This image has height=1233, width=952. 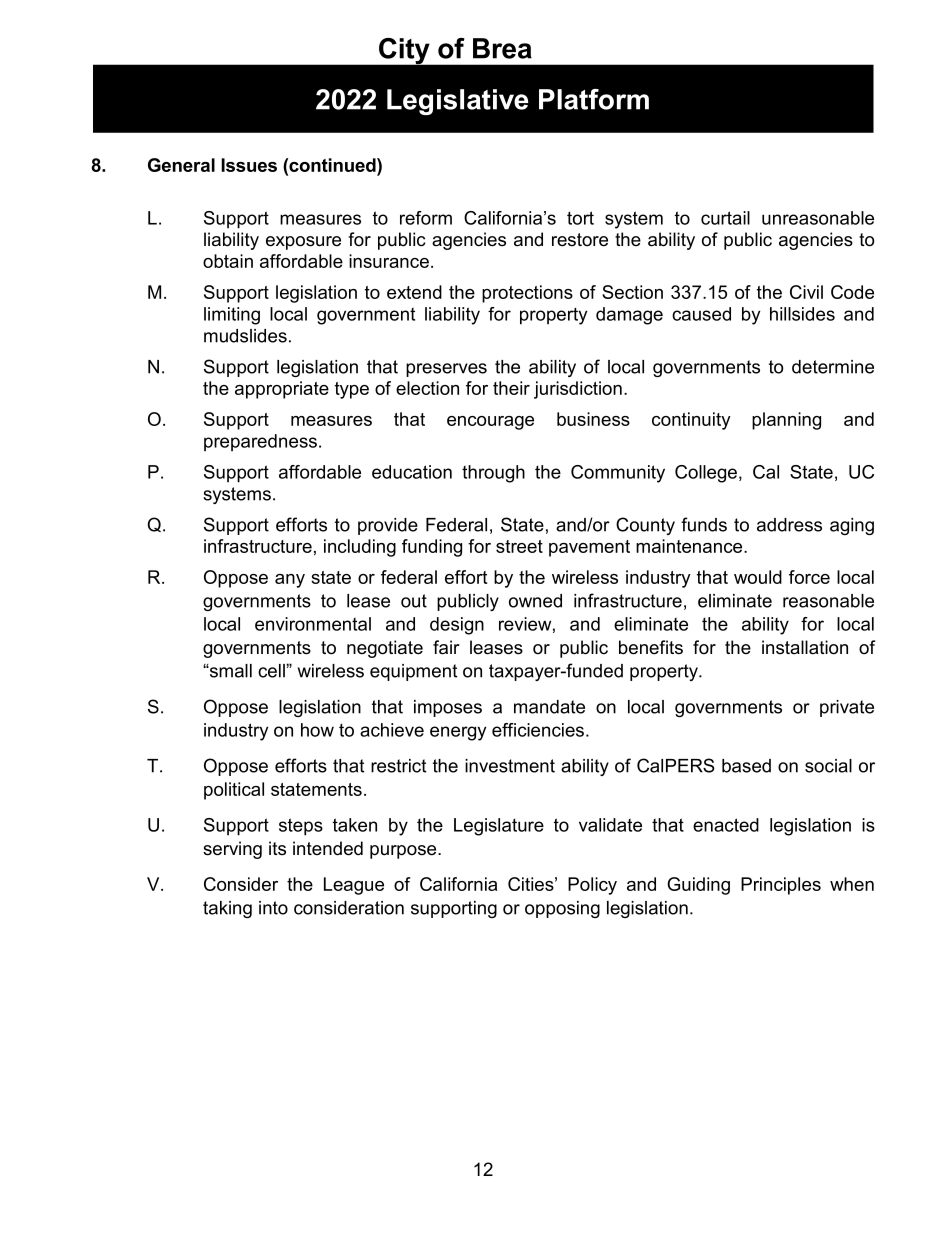 What do you see at coordinates (562, 909) in the image?
I see `opposing` at bounding box center [562, 909].
